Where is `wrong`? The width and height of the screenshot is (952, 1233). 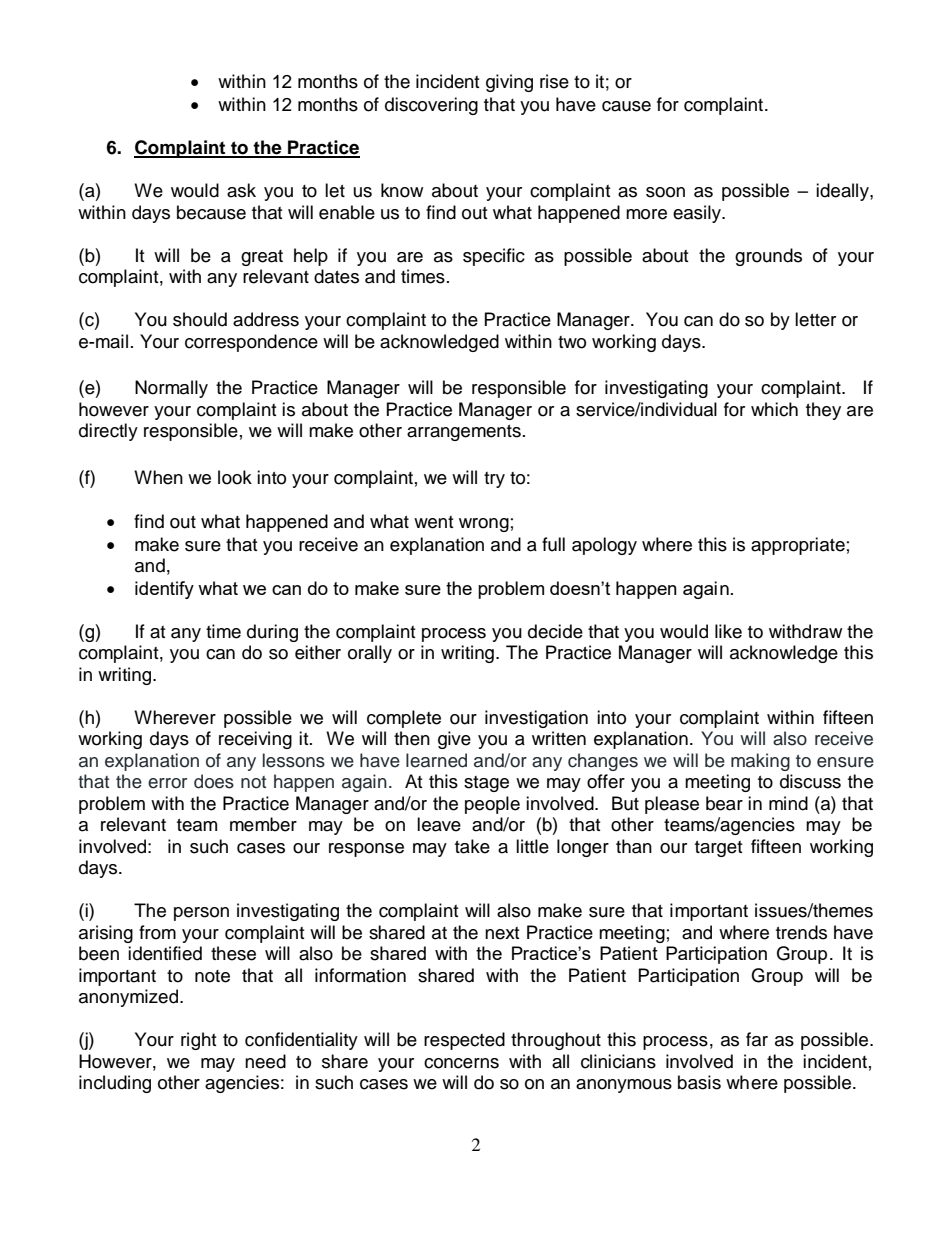
wrong is located at coordinates (484, 525).
